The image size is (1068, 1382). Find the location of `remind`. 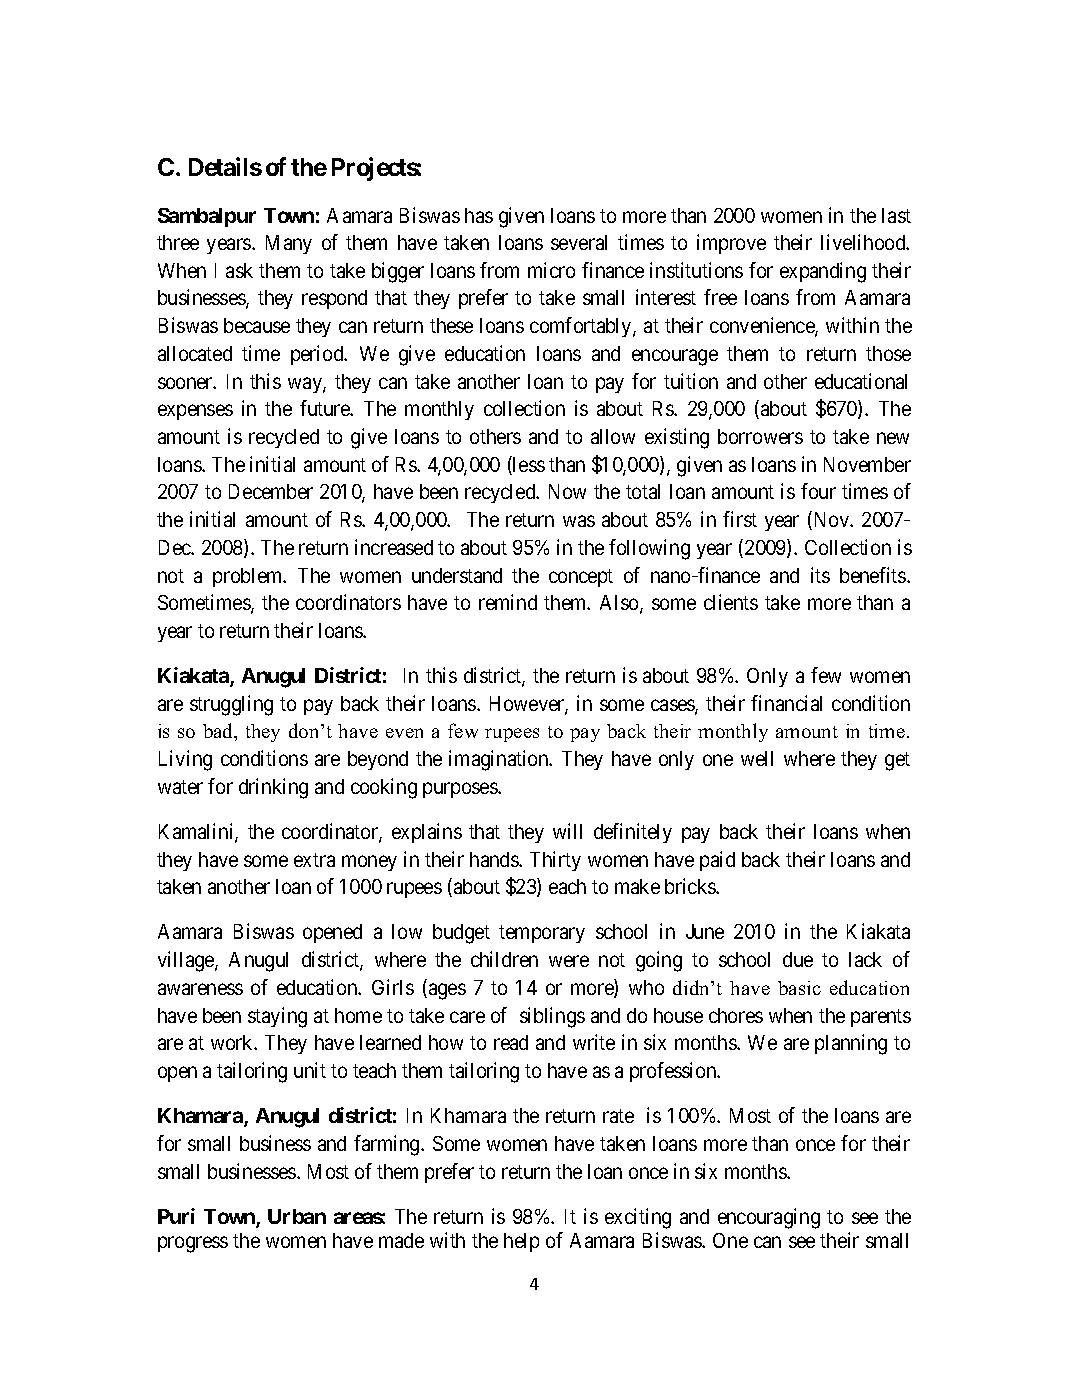

remind is located at coordinates (508, 602).
